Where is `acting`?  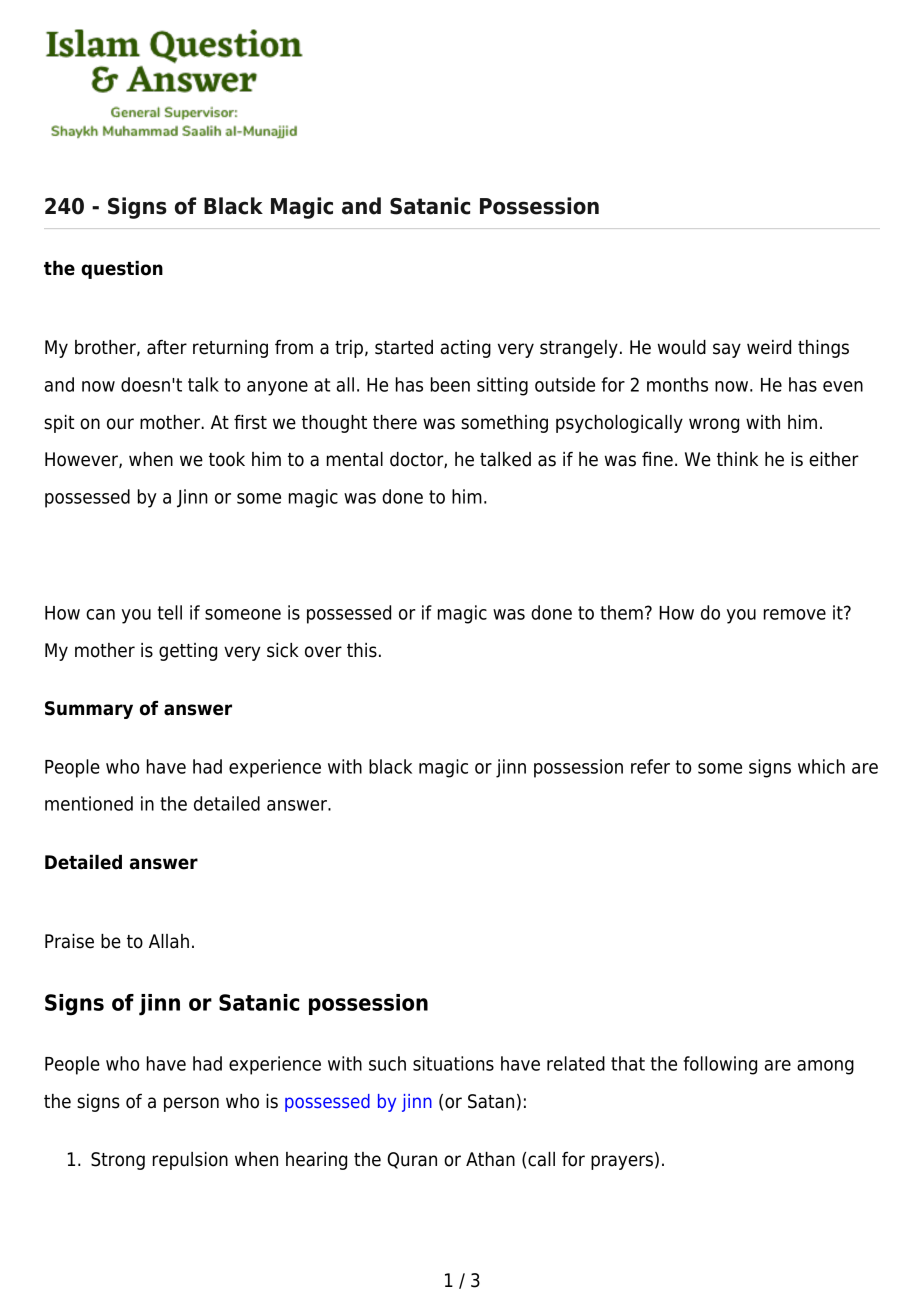 acting is located at coordinates (466, 349).
